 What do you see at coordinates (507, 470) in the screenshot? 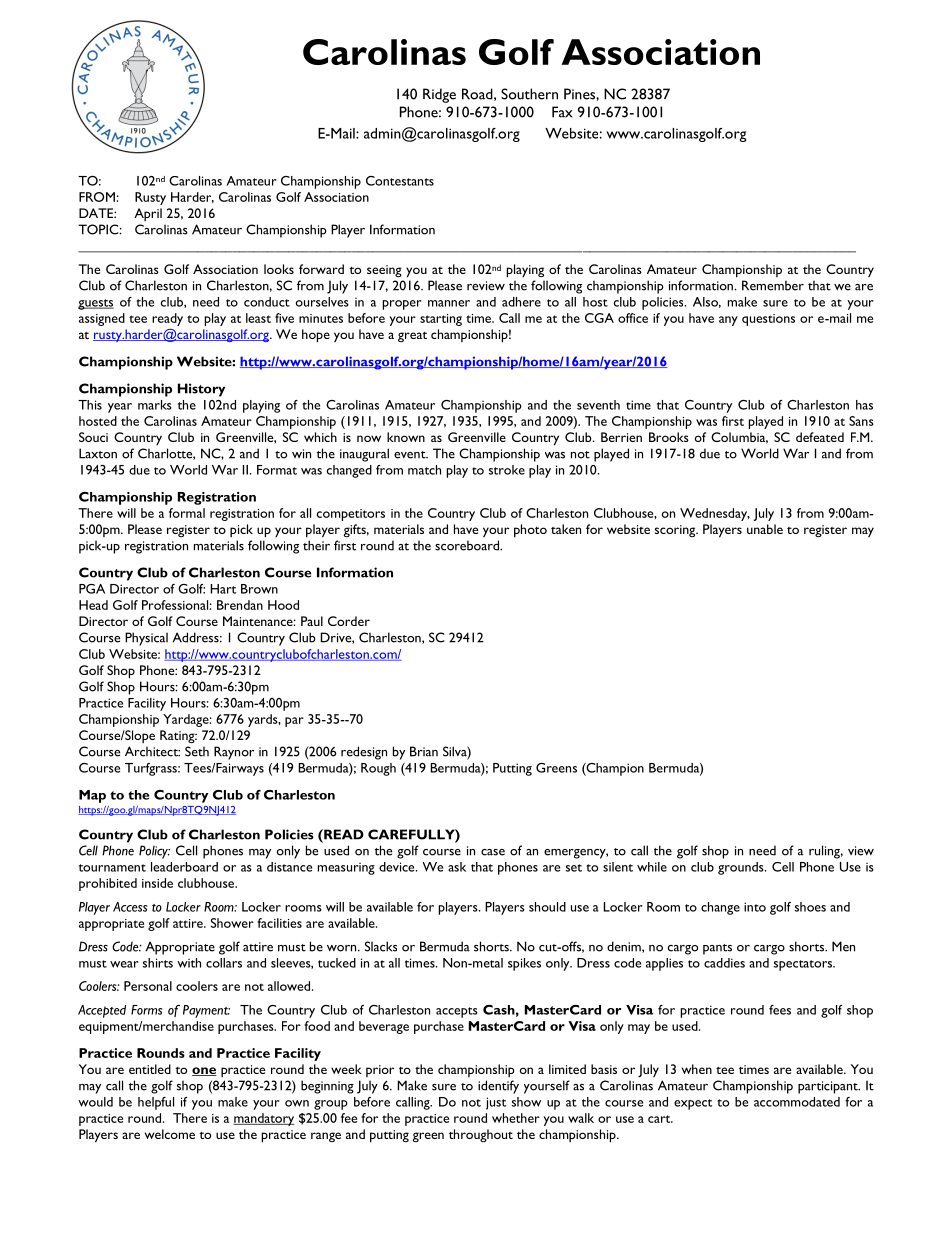
I see `stroke` at bounding box center [507, 470].
